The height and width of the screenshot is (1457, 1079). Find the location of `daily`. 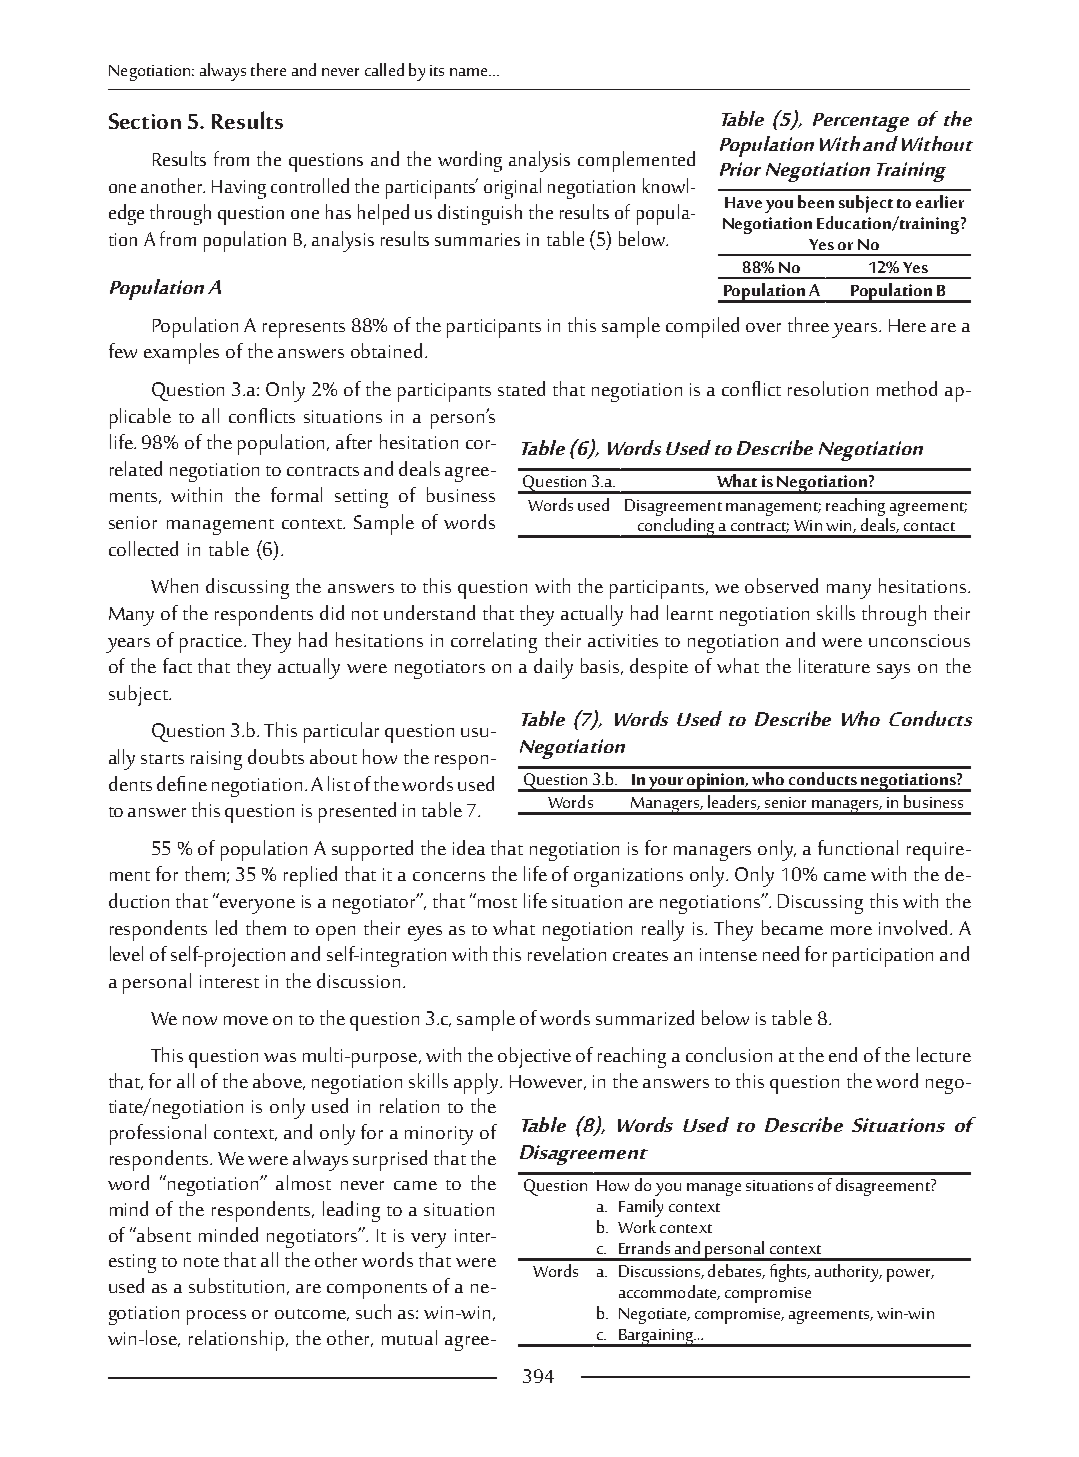

daily is located at coordinates (553, 668).
